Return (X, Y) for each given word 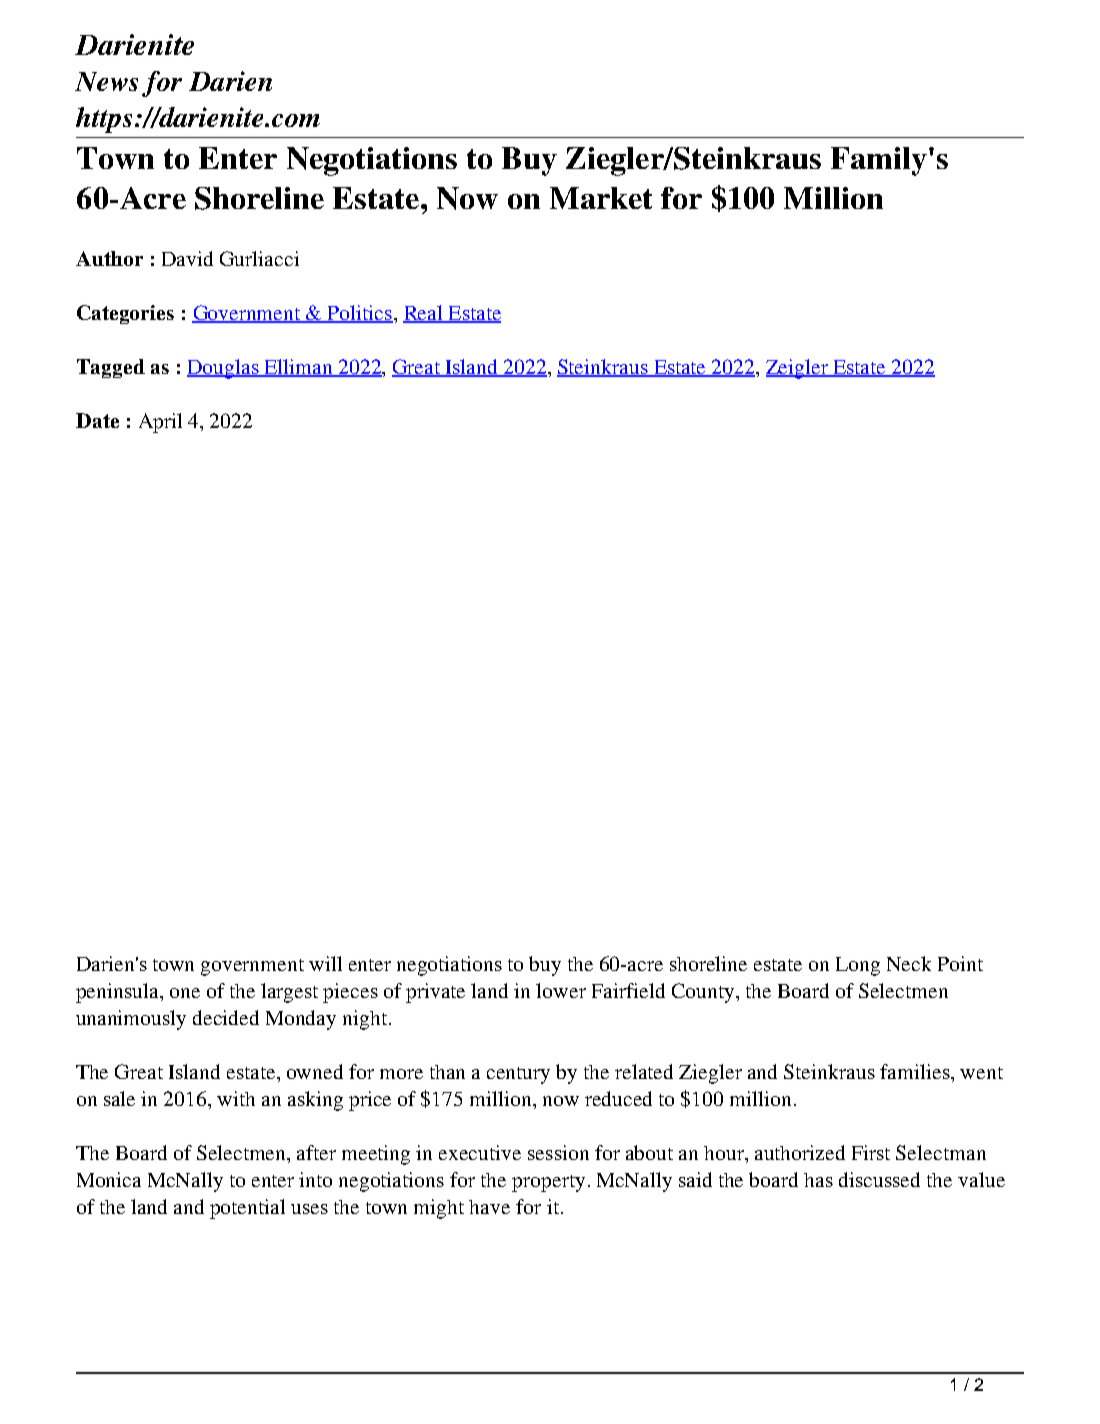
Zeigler (798, 369)
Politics (359, 314)
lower (561, 990)
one (185, 993)
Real (424, 314)
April (160, 423)
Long (858, 966)
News (106, 81)
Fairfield (628, 990)
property (548, 1183)
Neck (909, 963)
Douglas (224, 369)
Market (601, 198)
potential (247, 1209)
